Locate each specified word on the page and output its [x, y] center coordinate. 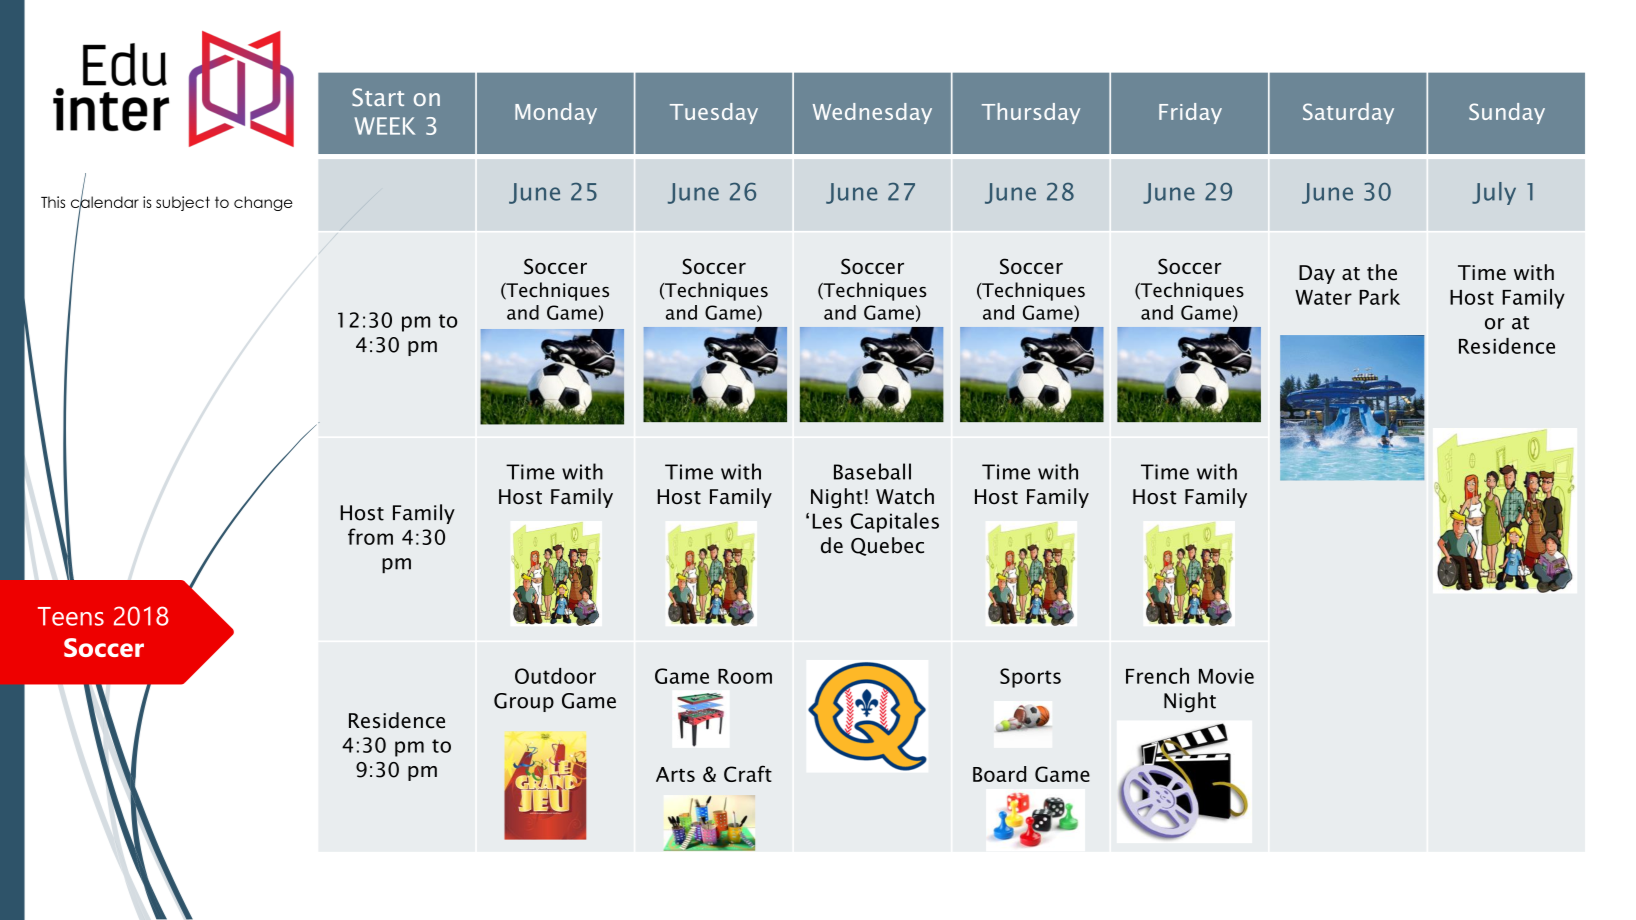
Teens [71, 616]
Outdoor [555, 676]
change [263, 203]
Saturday [1348, 113]
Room [745, 676]
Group [524, 702]
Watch [905, 496]
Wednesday [872, 113]
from [370, 536]
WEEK [385, 126]
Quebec [887, 546]
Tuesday [714, 113]
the [1382, 272]
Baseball [872, 471]
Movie [1226, 676]
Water [1323, 297]
